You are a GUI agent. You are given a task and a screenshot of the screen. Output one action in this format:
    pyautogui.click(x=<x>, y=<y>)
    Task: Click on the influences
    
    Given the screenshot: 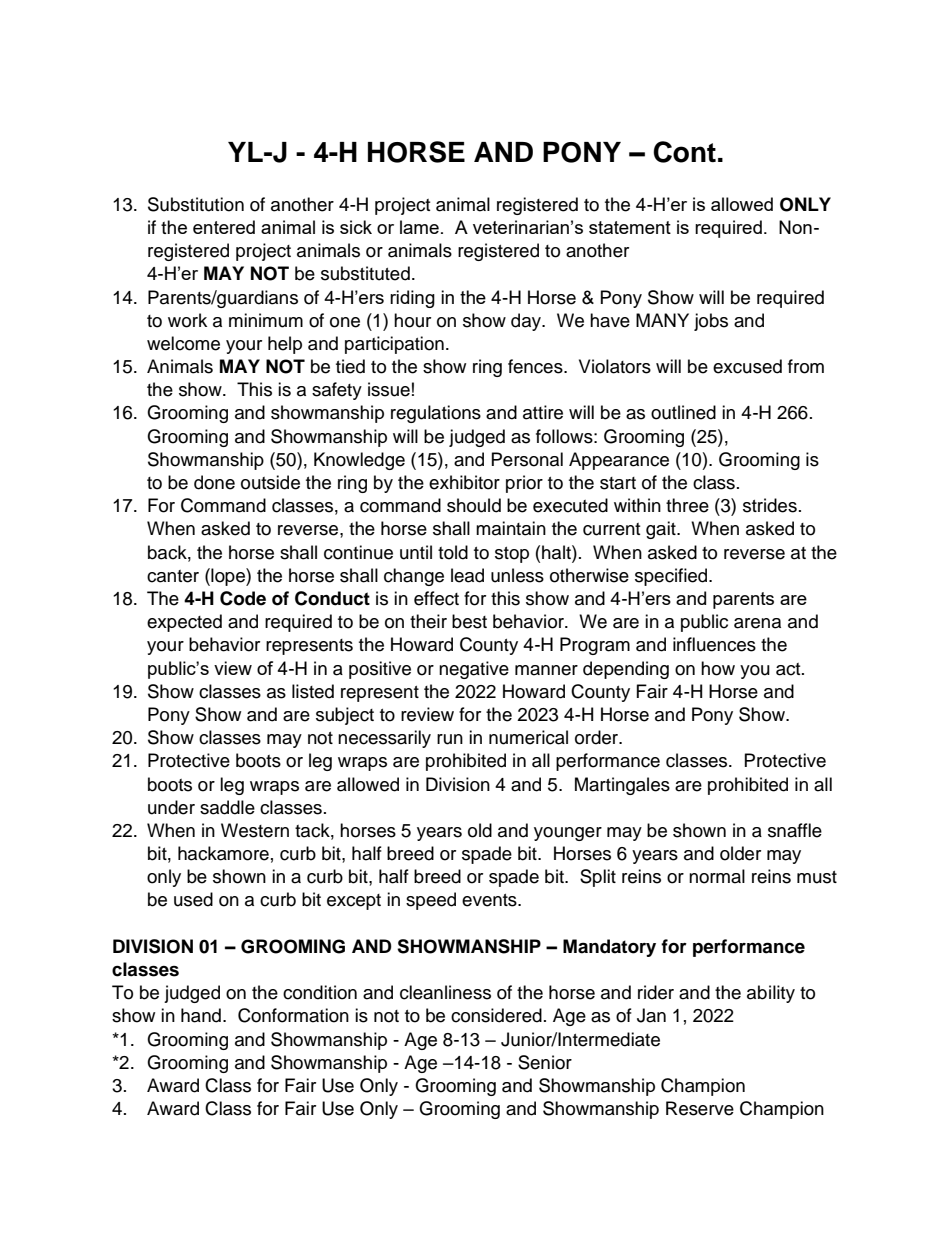 What is the action you would take?
    pyautogui.click(x=714, y=644)
